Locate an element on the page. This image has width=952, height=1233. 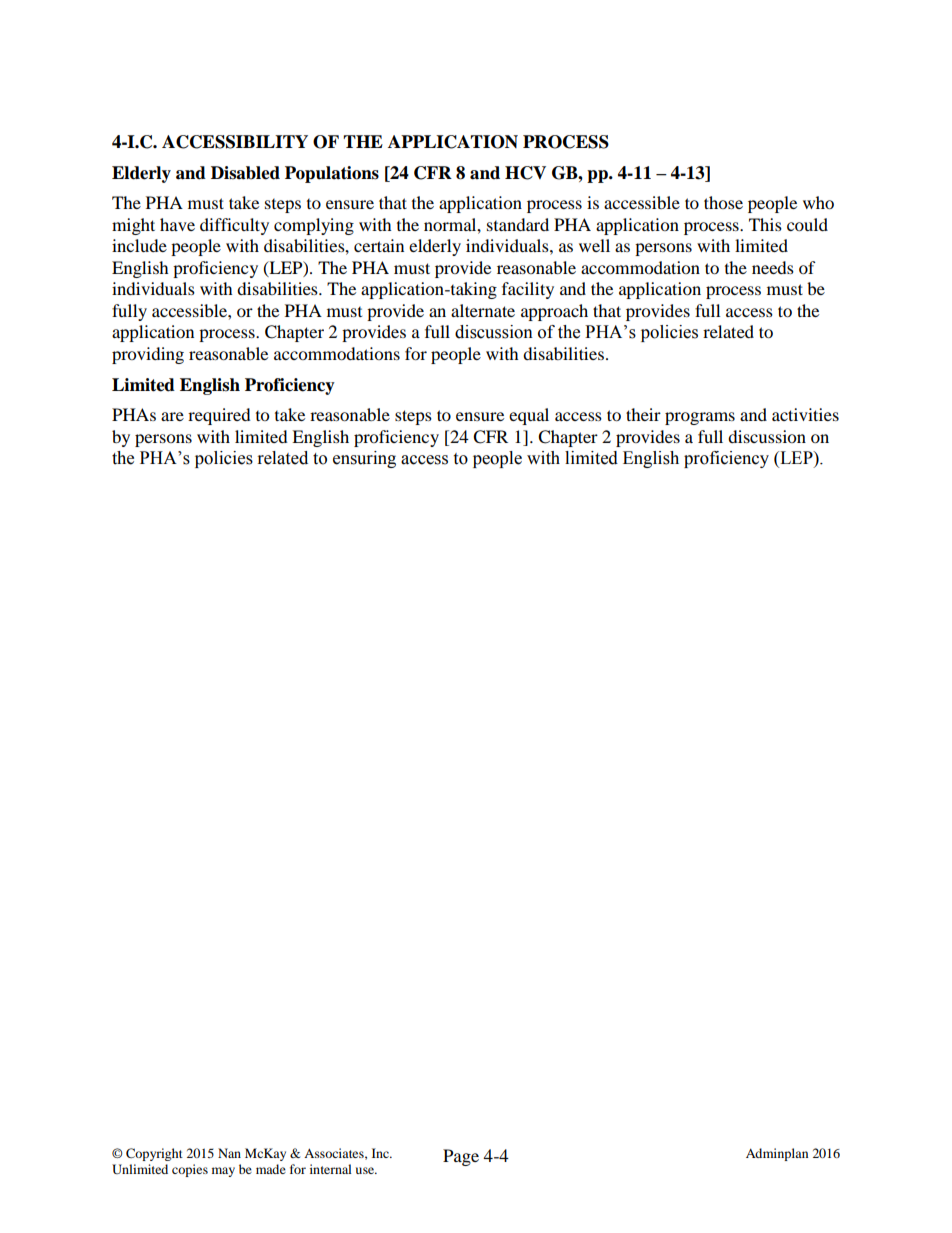
their is located at coordinates (643, 414).
